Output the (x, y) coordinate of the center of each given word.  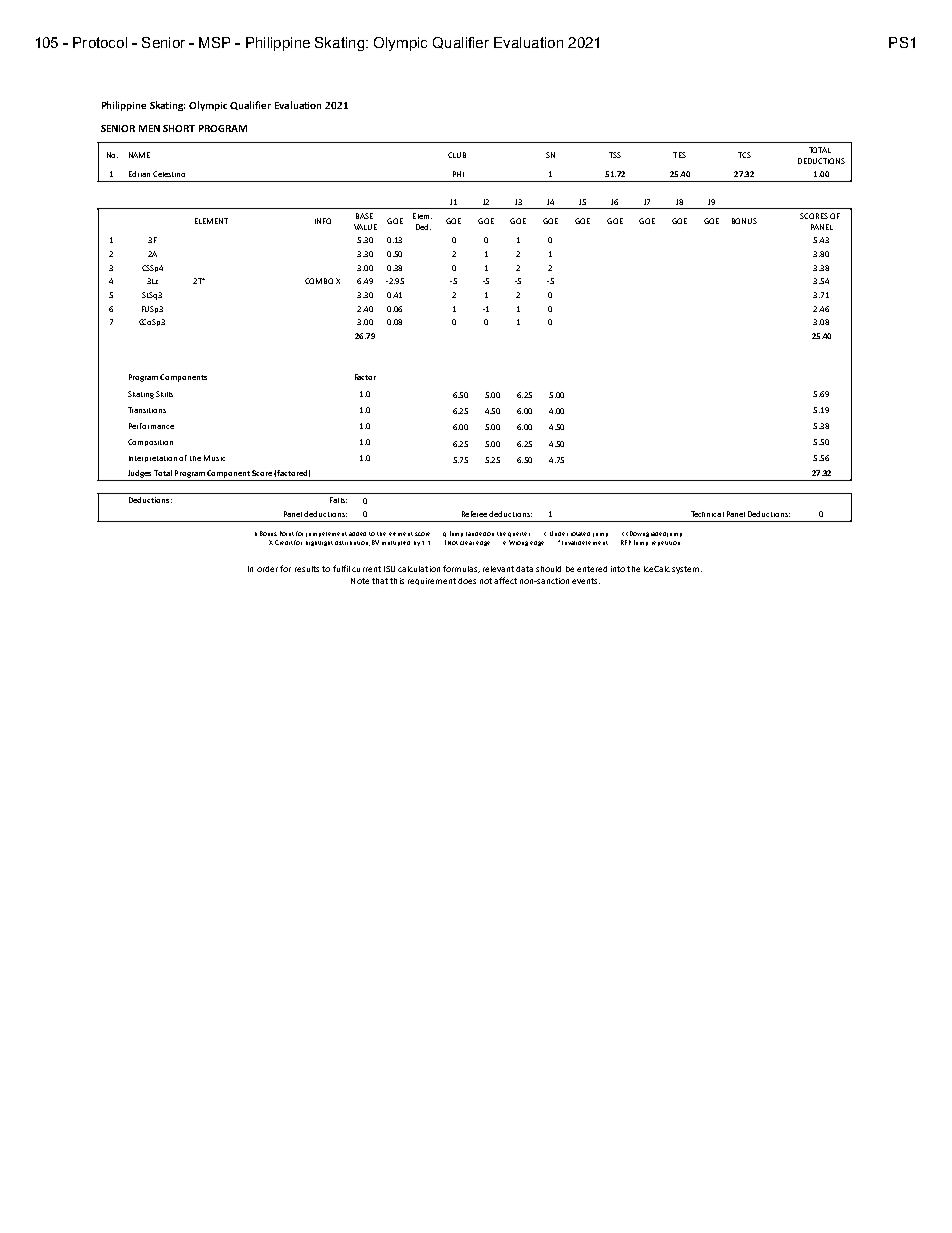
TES (679, 155)
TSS (615, 155)
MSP (214, 42)
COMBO (319, 281)
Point (287, 533)
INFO (323, 221)
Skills (164, 394)
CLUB (457, 155)
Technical (707, 514)
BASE (364, 216)
